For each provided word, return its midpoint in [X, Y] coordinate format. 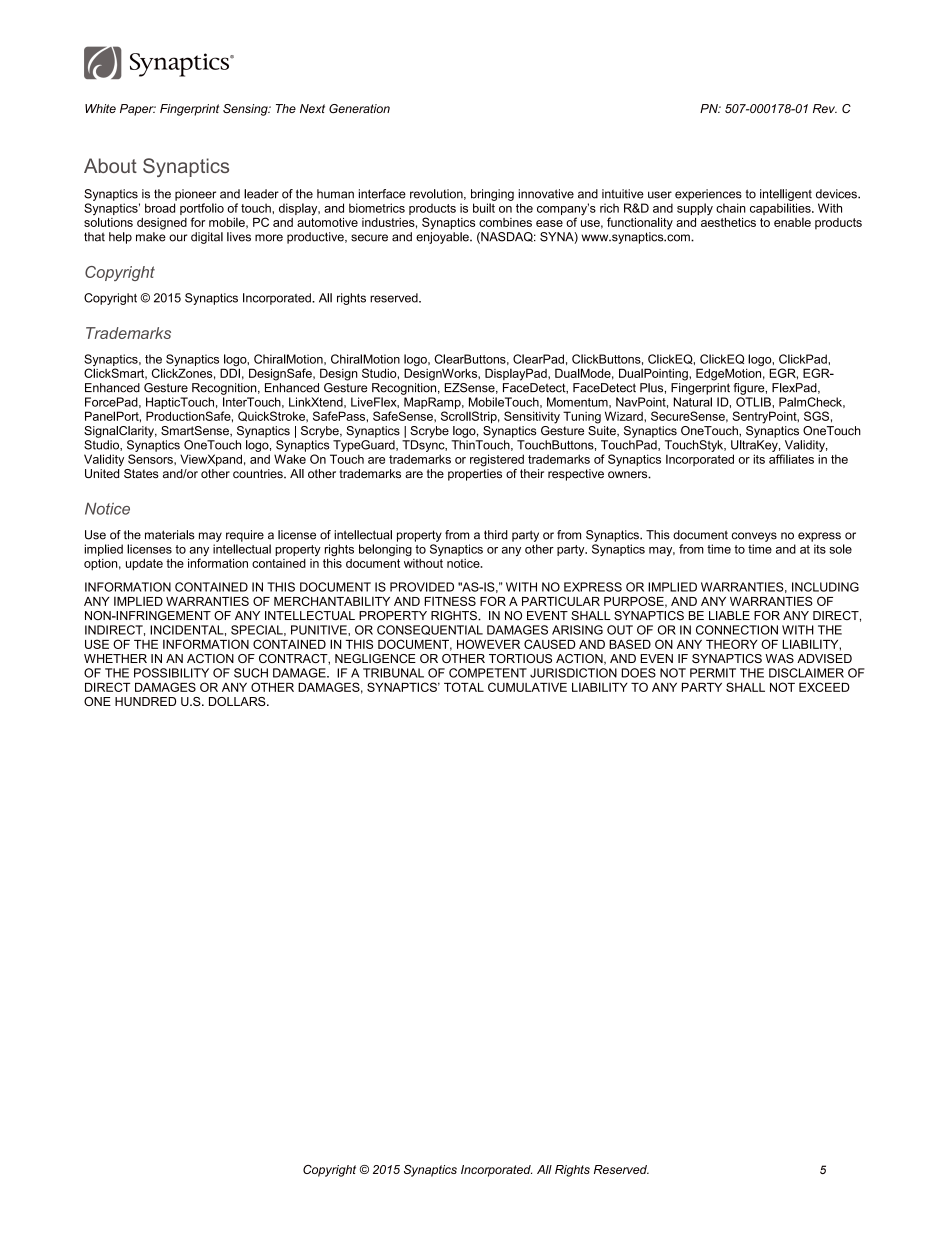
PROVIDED [422, 587]
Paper [138, 110]
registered [497, 460]
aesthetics [728, 222]
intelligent [786, 195]
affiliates [791, 459]
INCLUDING [825, 587]
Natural [693, 402]
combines [505, 222]
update [144, 564]
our [178, 238]
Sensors [151, 459]
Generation [359, 108]
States [141, 473]
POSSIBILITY [171, 673]
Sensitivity [532, 417]
